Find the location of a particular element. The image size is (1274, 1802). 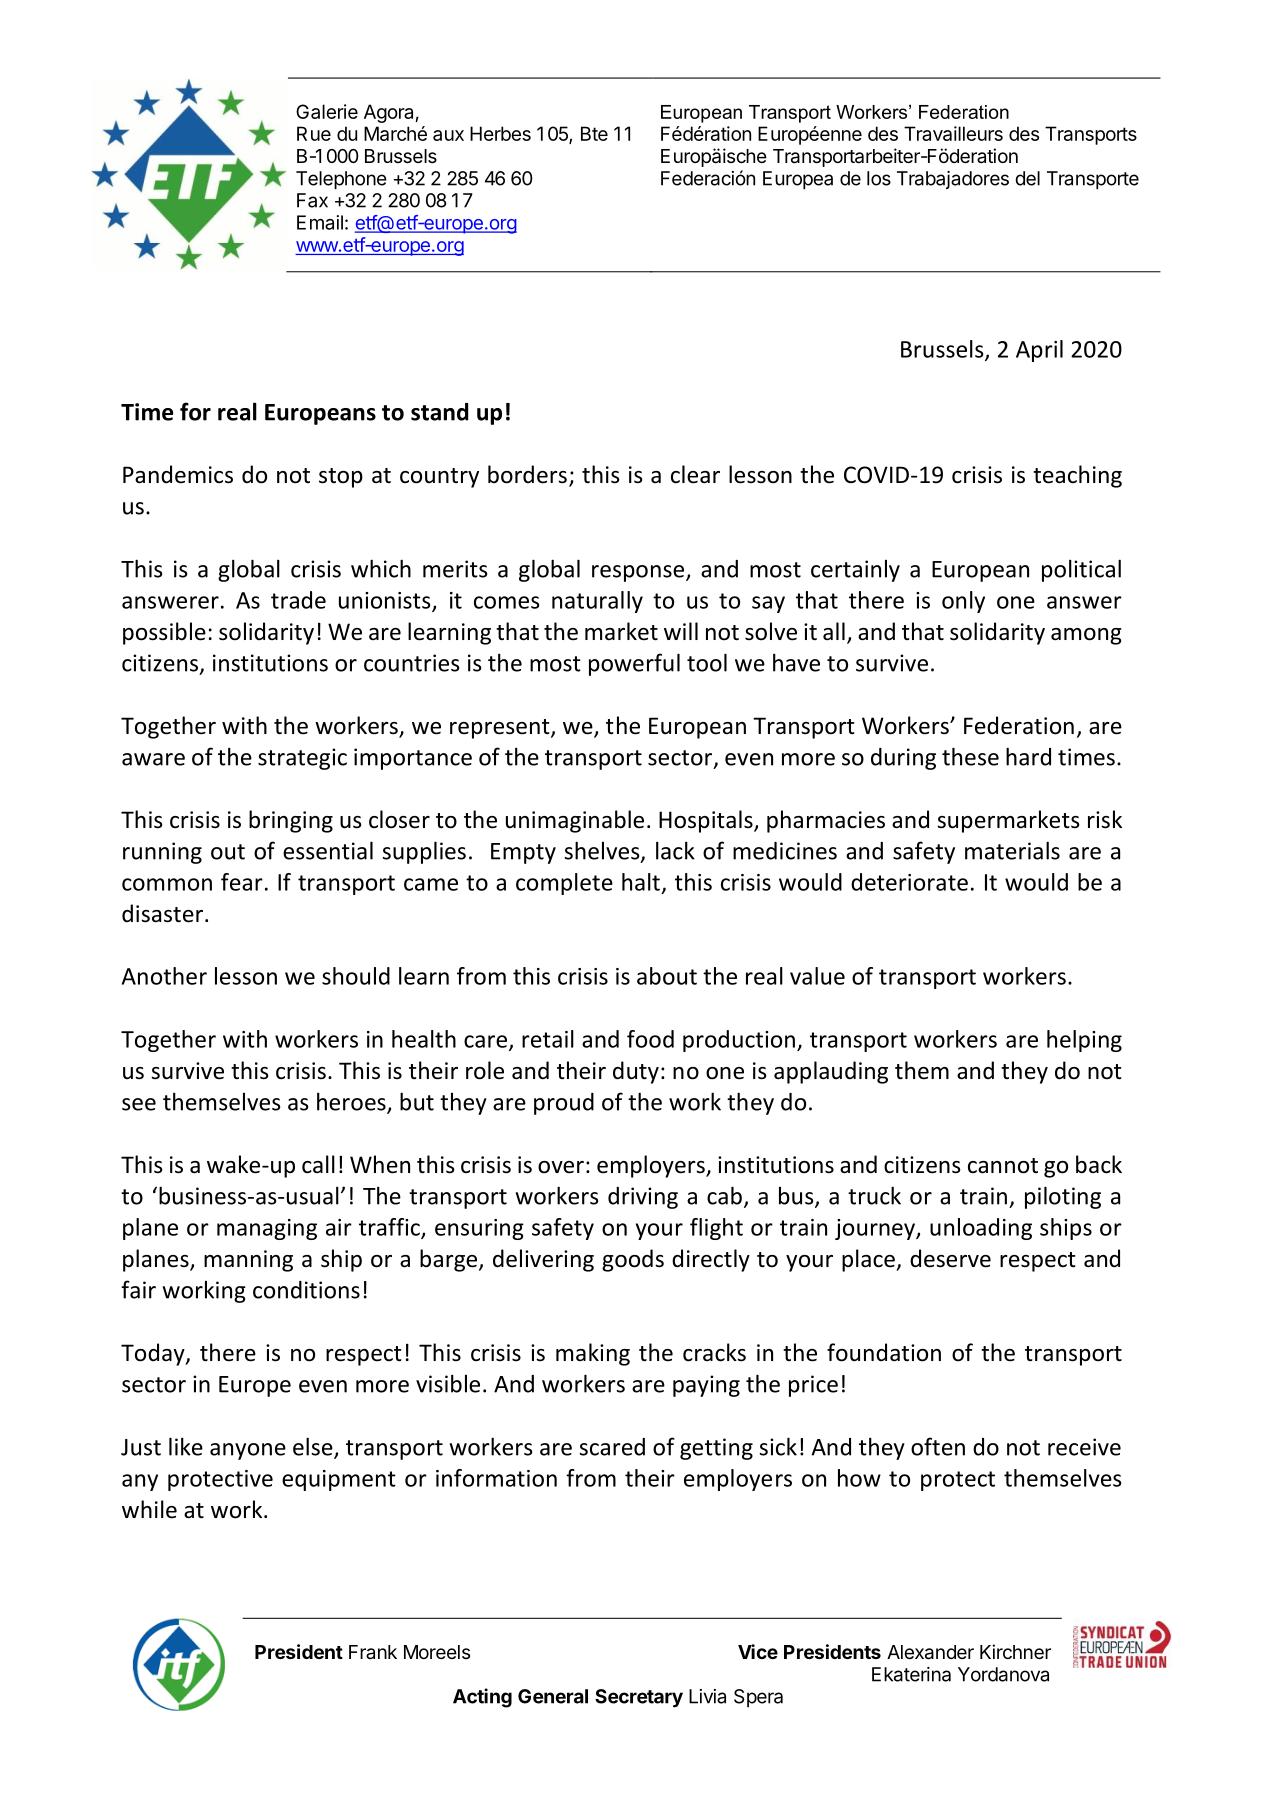

powerful is located at coordinates (634, 664).
